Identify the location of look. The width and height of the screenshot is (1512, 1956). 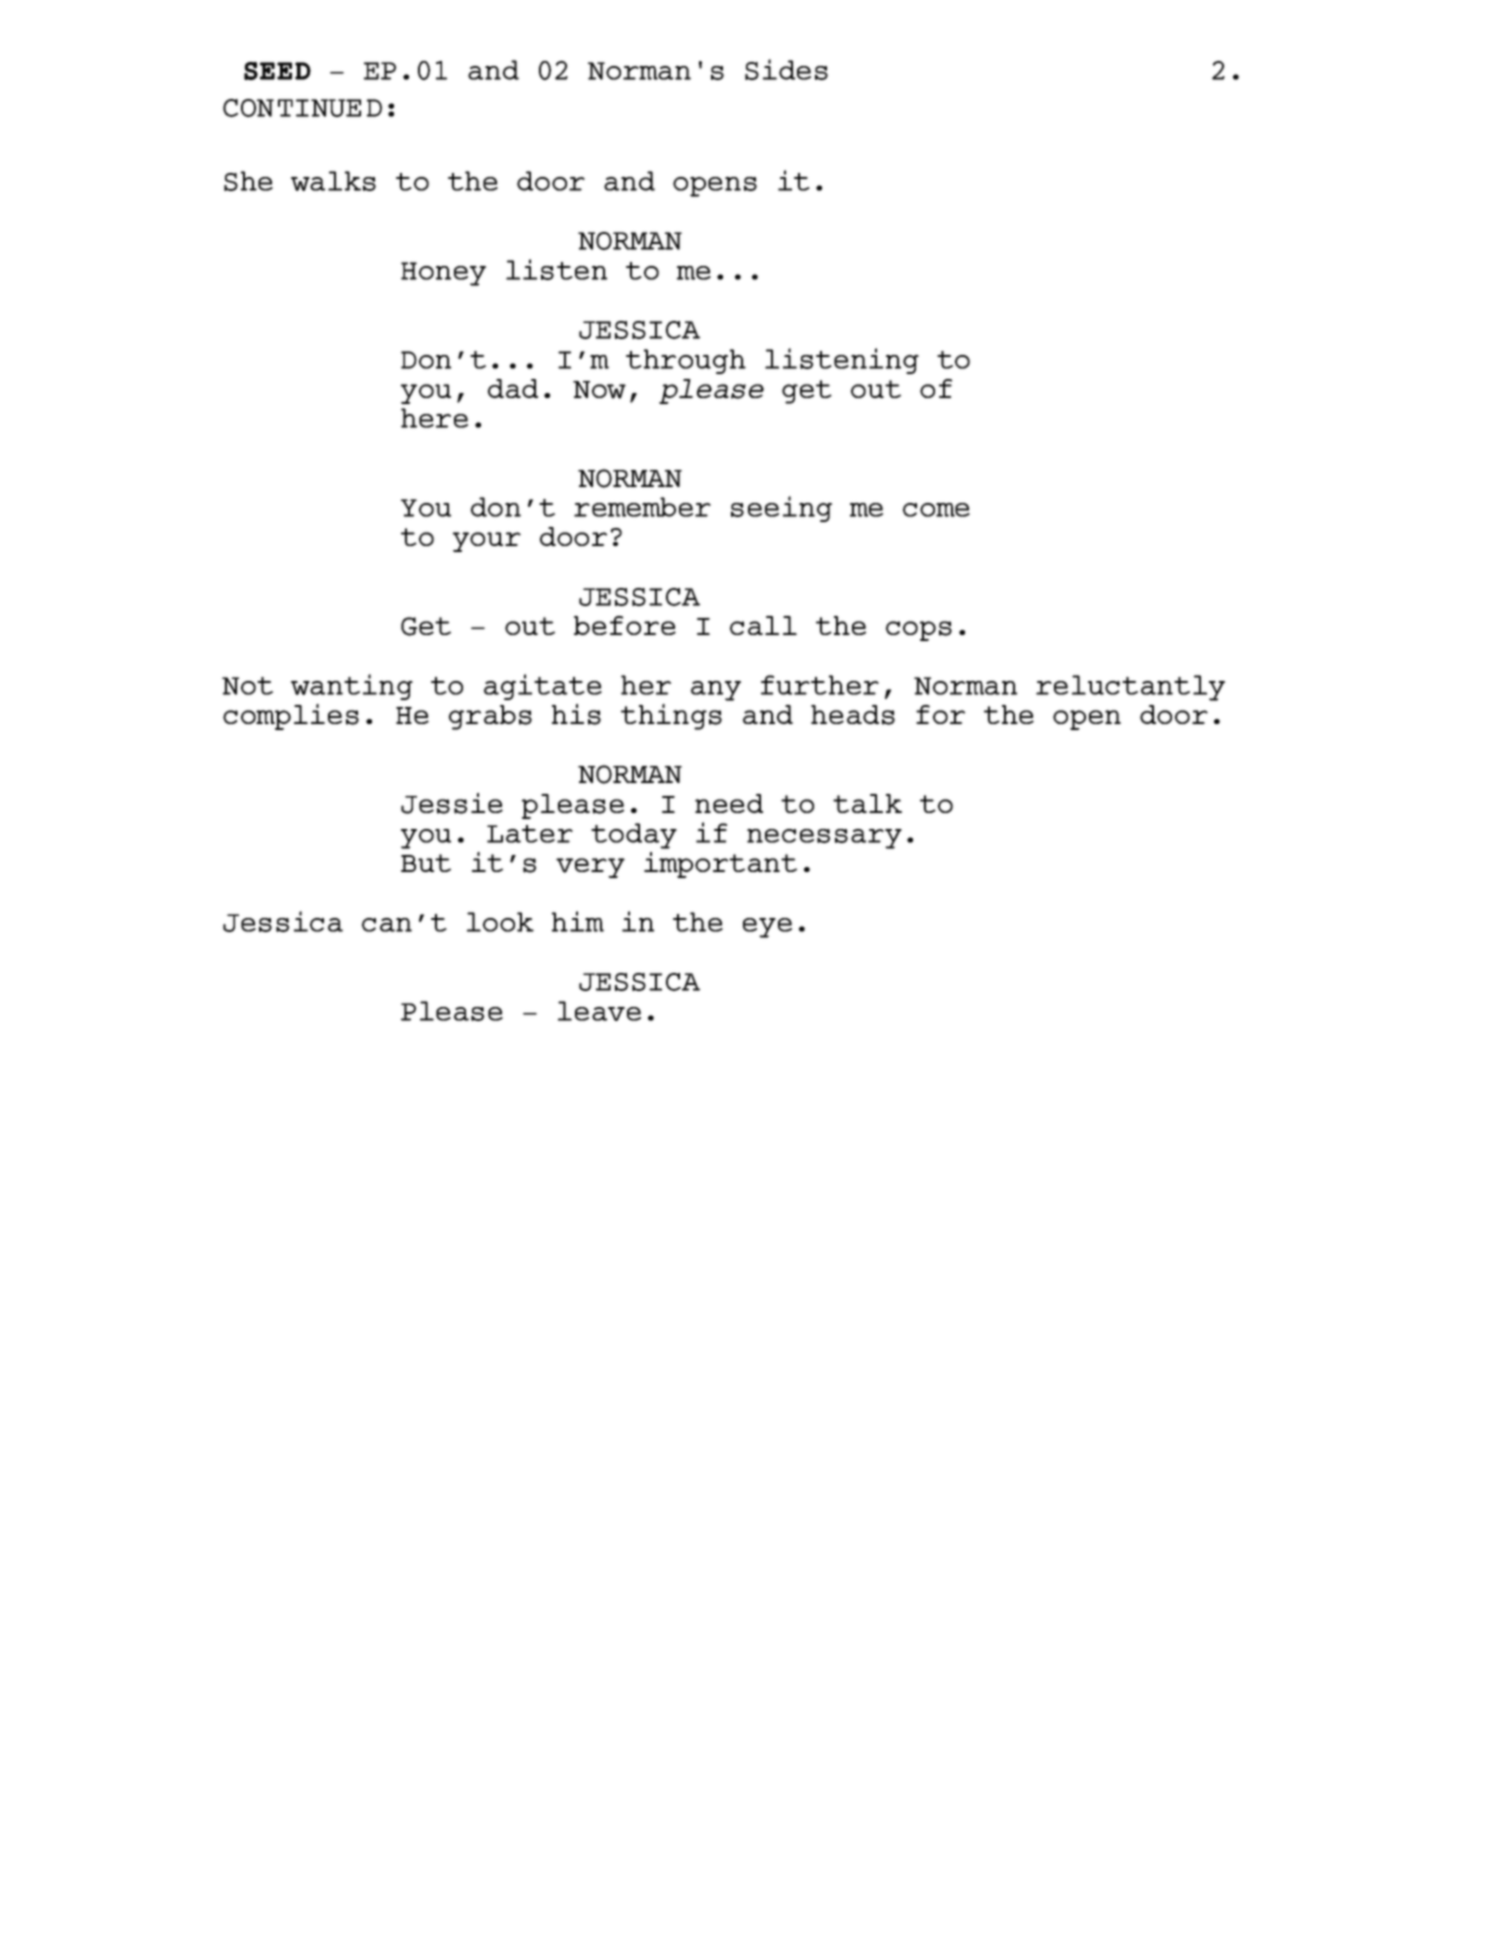
(500, 922).
